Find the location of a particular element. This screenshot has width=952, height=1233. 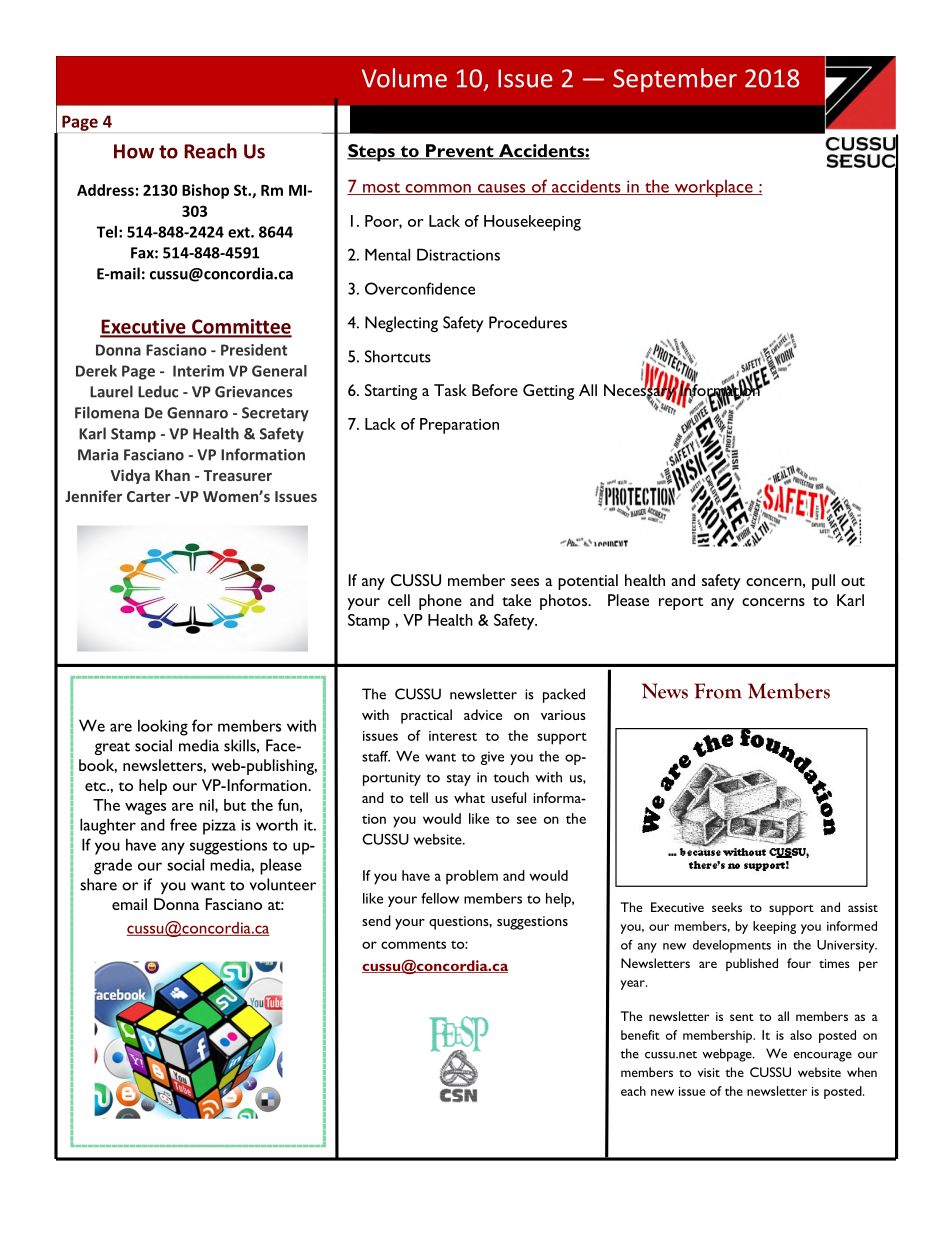

September is located at coordinates (675, 80).
